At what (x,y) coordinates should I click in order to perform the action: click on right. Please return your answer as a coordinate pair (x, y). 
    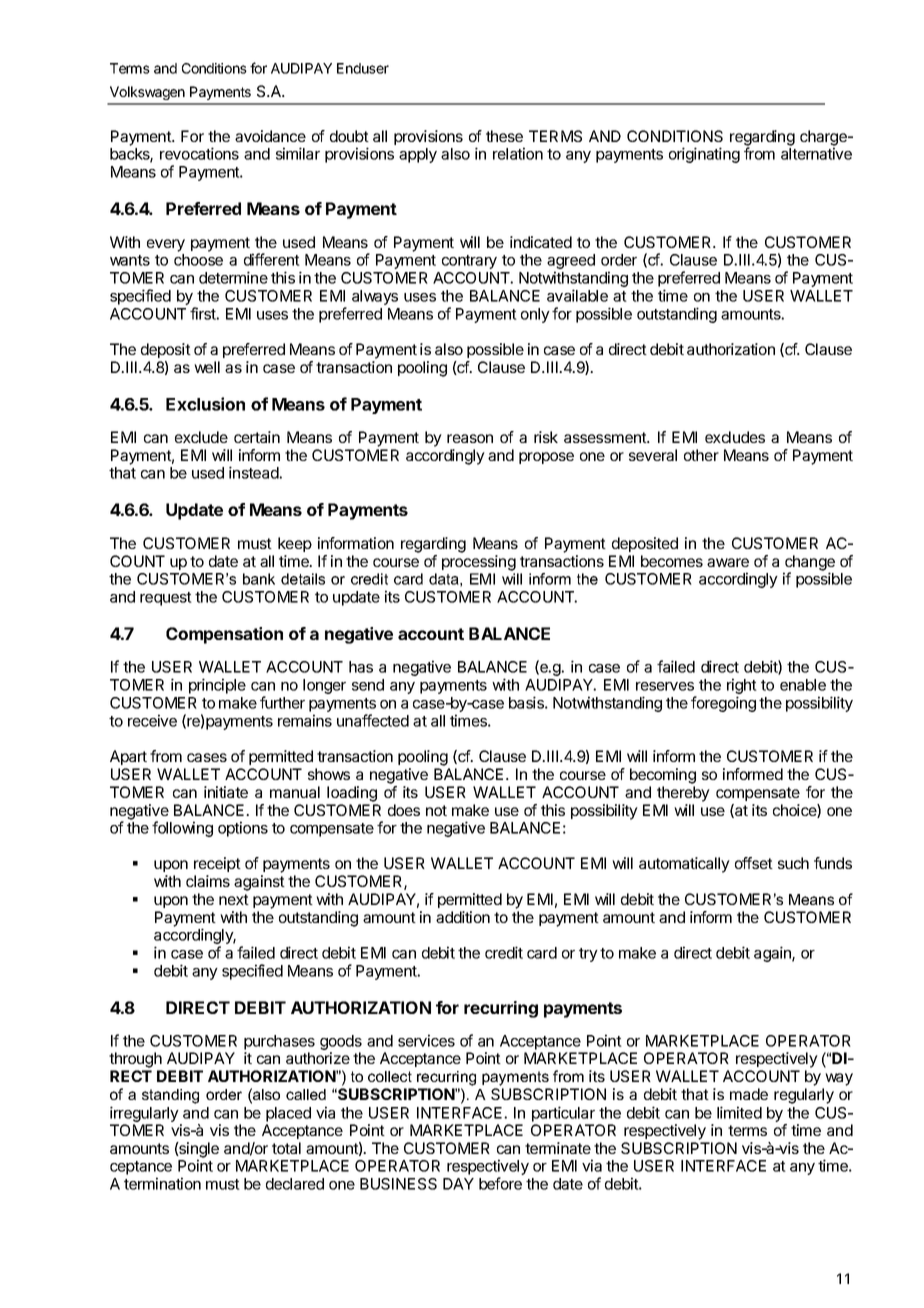
    Looking at the image, I should click on (742, 687).
